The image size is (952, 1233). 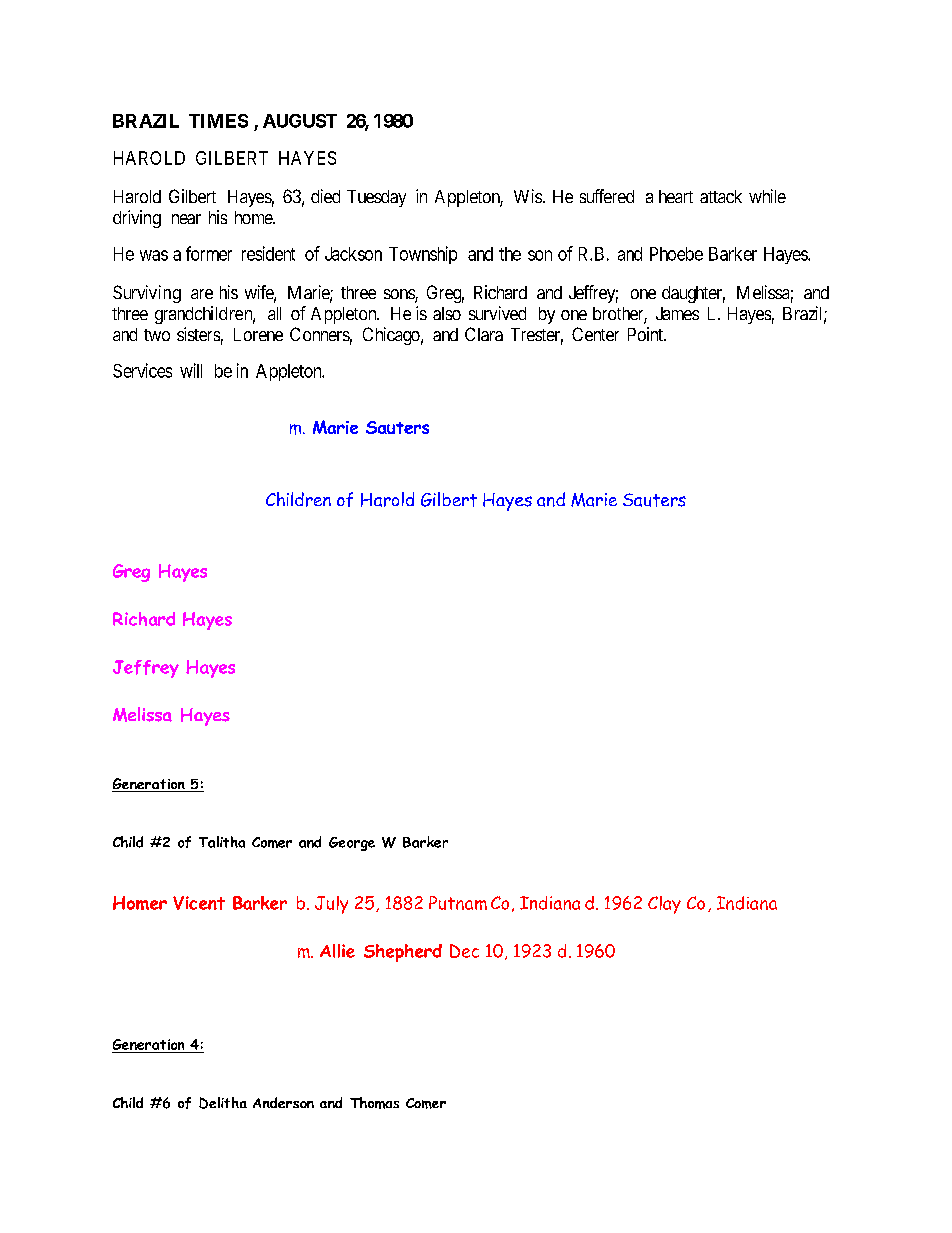 I want to click on Services, so click(x=142, y=370).
